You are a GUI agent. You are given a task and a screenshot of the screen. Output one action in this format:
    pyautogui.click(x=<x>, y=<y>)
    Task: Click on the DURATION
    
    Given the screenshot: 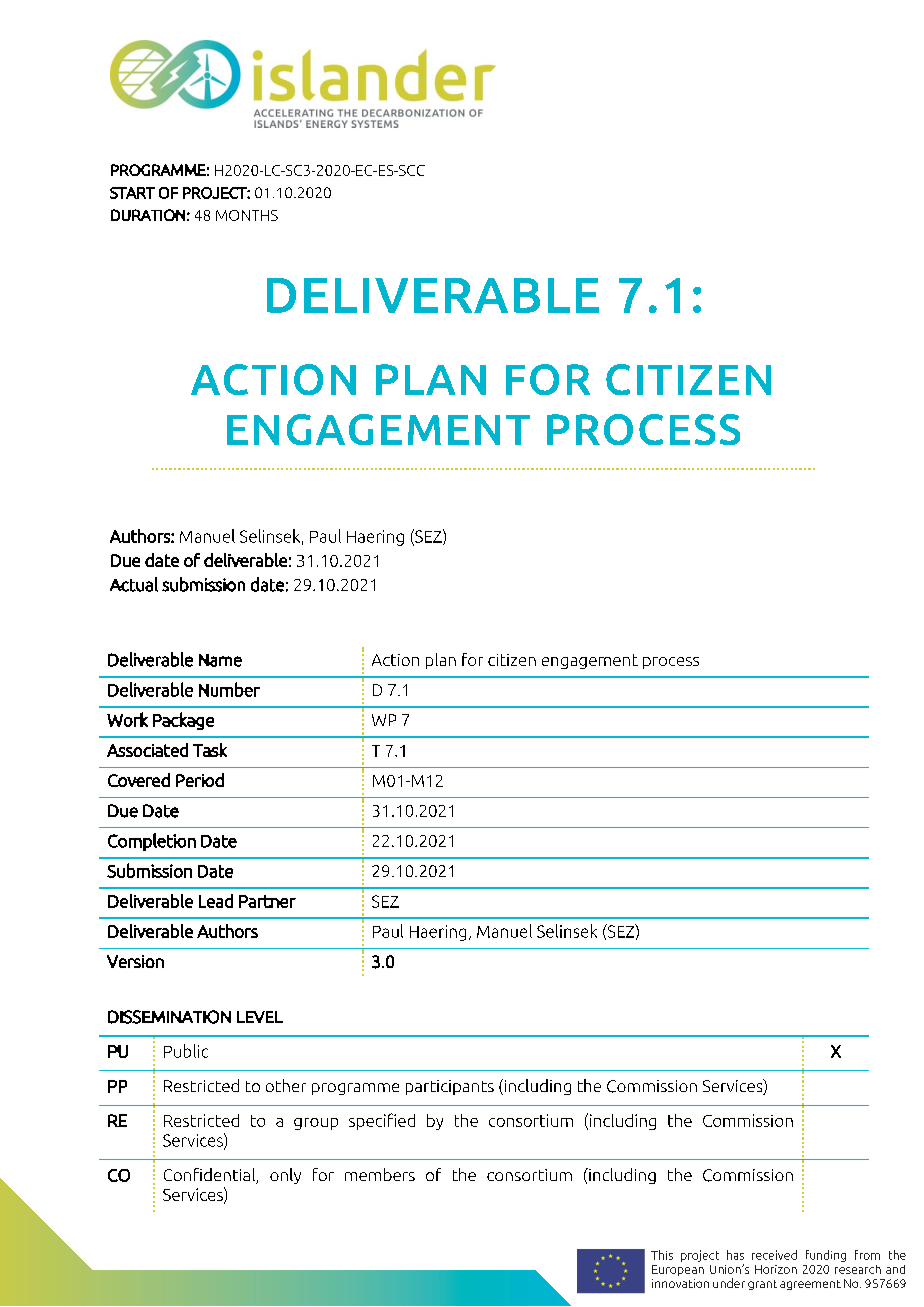 What is the action you would take?
    pyautogui.click(x=148, y=215)
